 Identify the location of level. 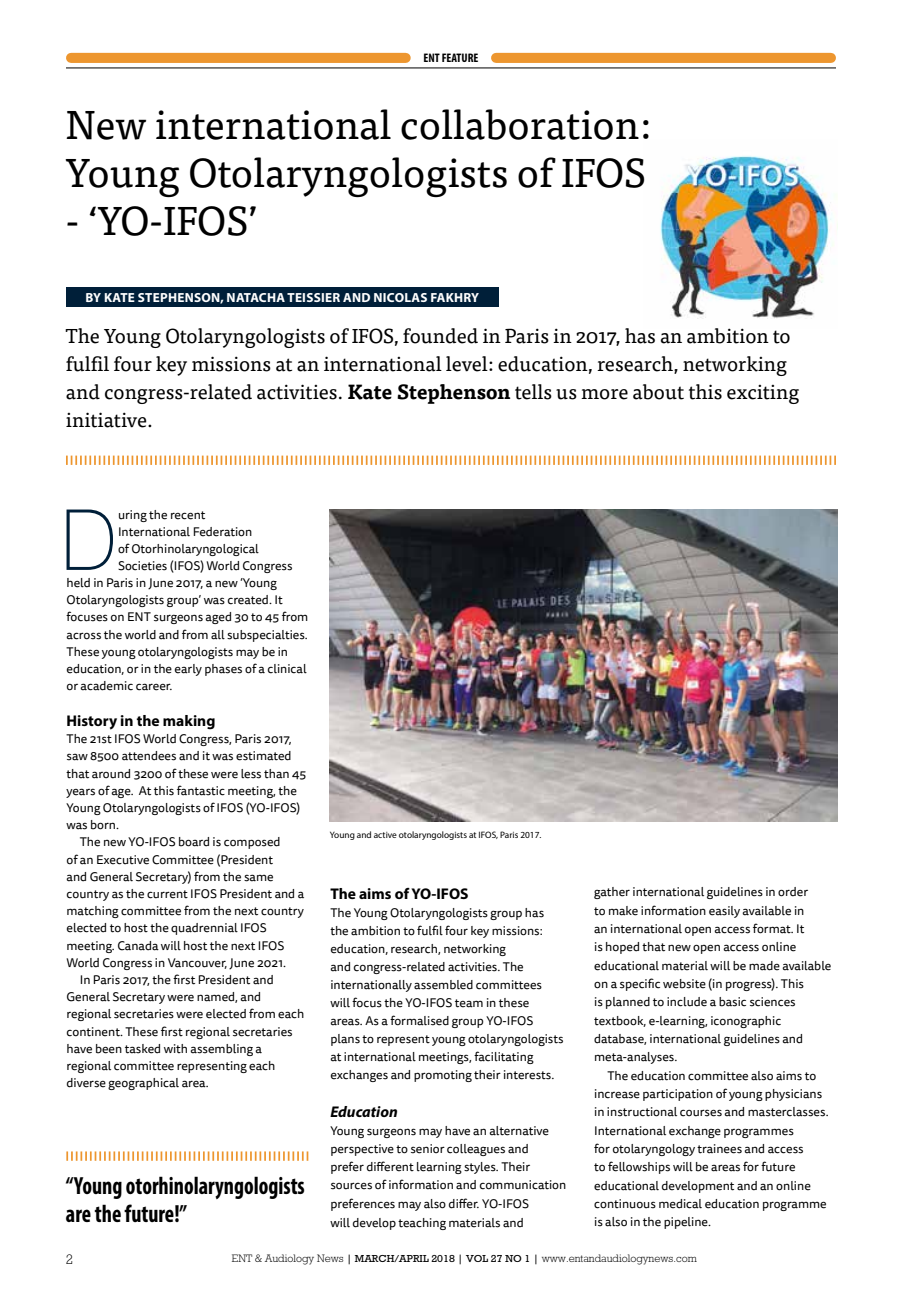
(468, 364).
